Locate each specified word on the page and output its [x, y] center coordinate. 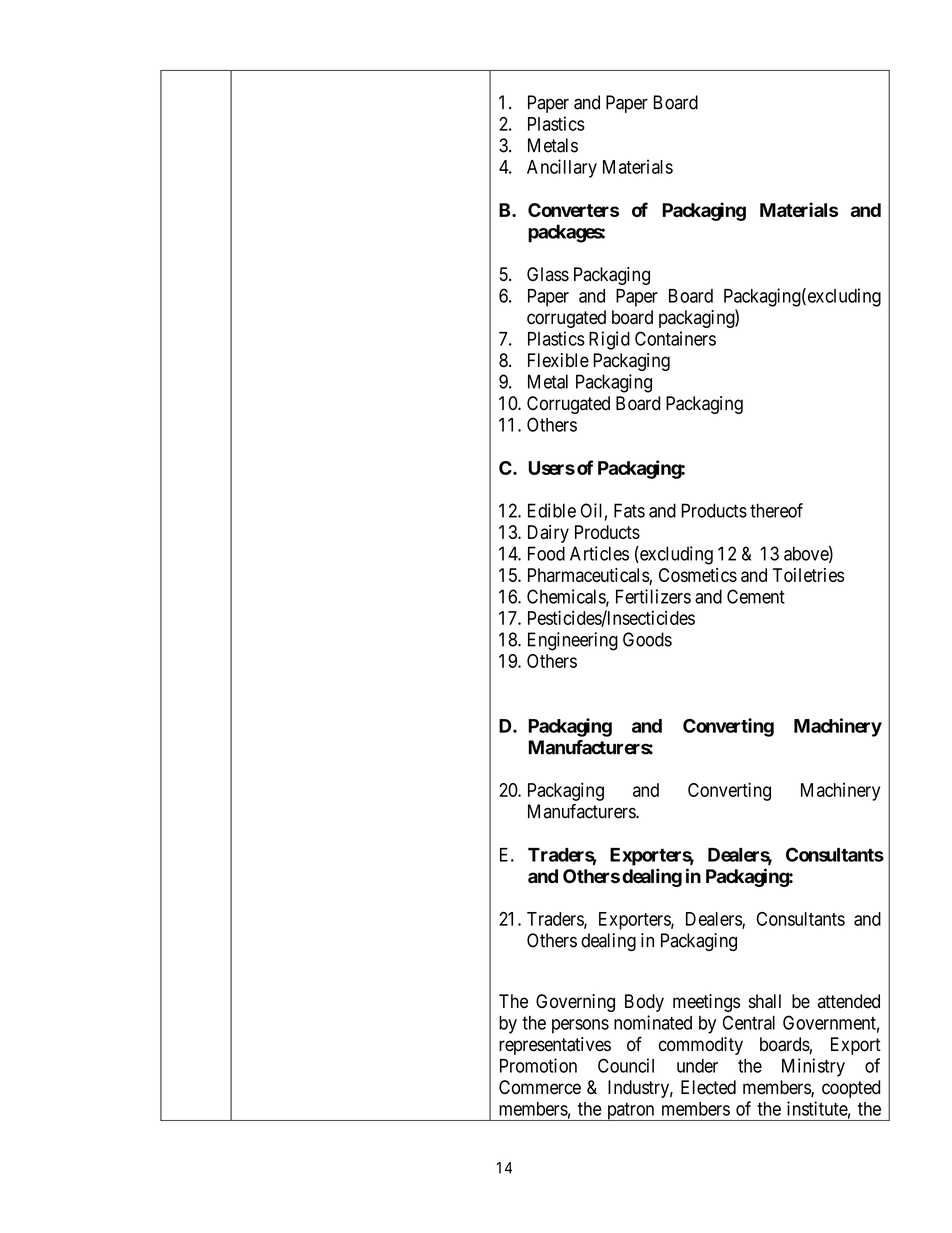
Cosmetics [698, 575]
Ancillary [562, 168]
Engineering [573, 641]
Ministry [813, 1067]
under [697, 1066]
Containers [675, 338]
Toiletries [808, 575]
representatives [555, 1046]
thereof [776, 510]
